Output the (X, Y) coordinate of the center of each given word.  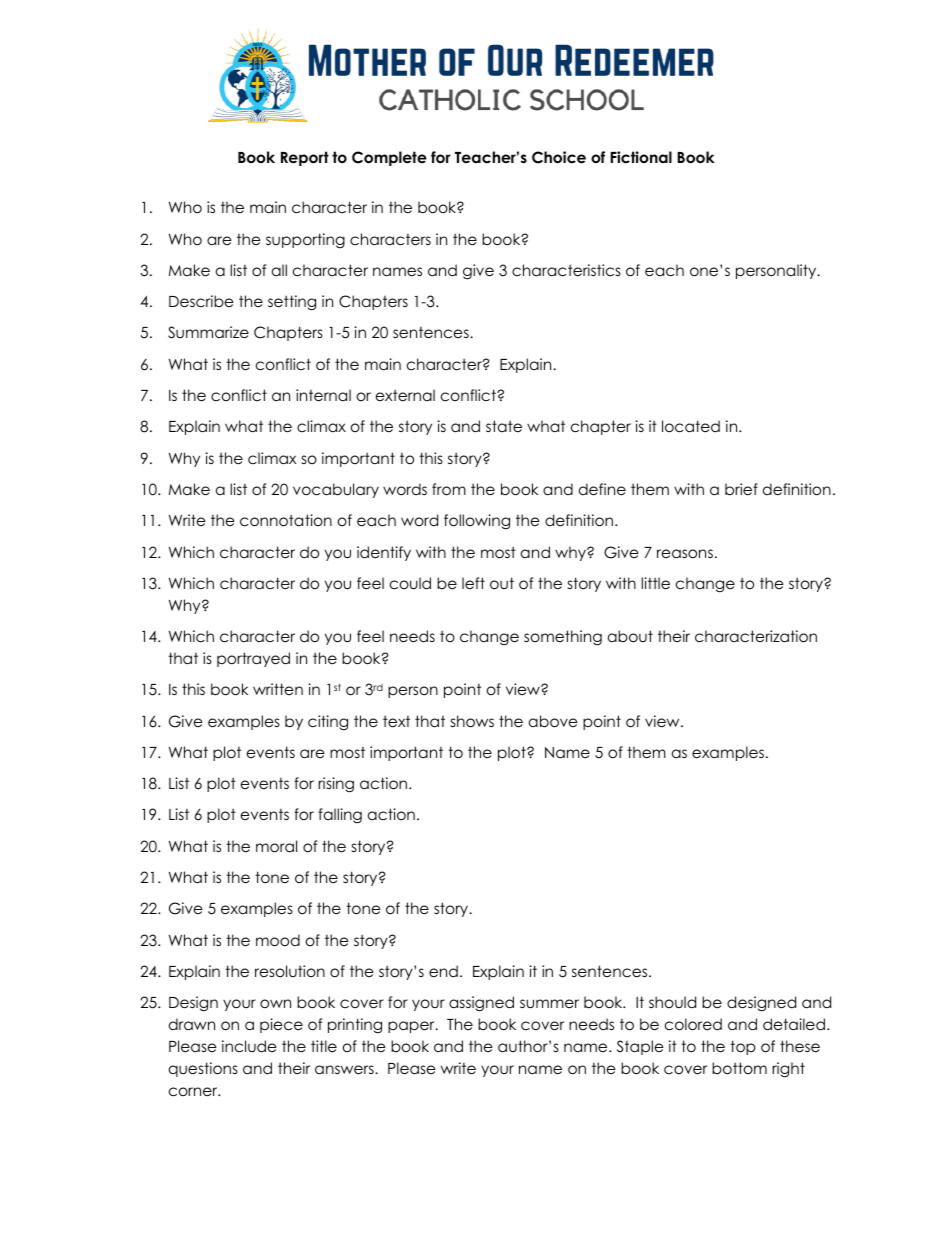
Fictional (641, 157)
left (473, 583)
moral (276, 846)
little (655, 583)
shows (472, 721)
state (504, 426)
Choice (559, 157)
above (553, 721)
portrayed (253, 659)
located (691, 426)
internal (323, 395)
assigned (481, 1004)
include (249, 1046)
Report (305, 158)
